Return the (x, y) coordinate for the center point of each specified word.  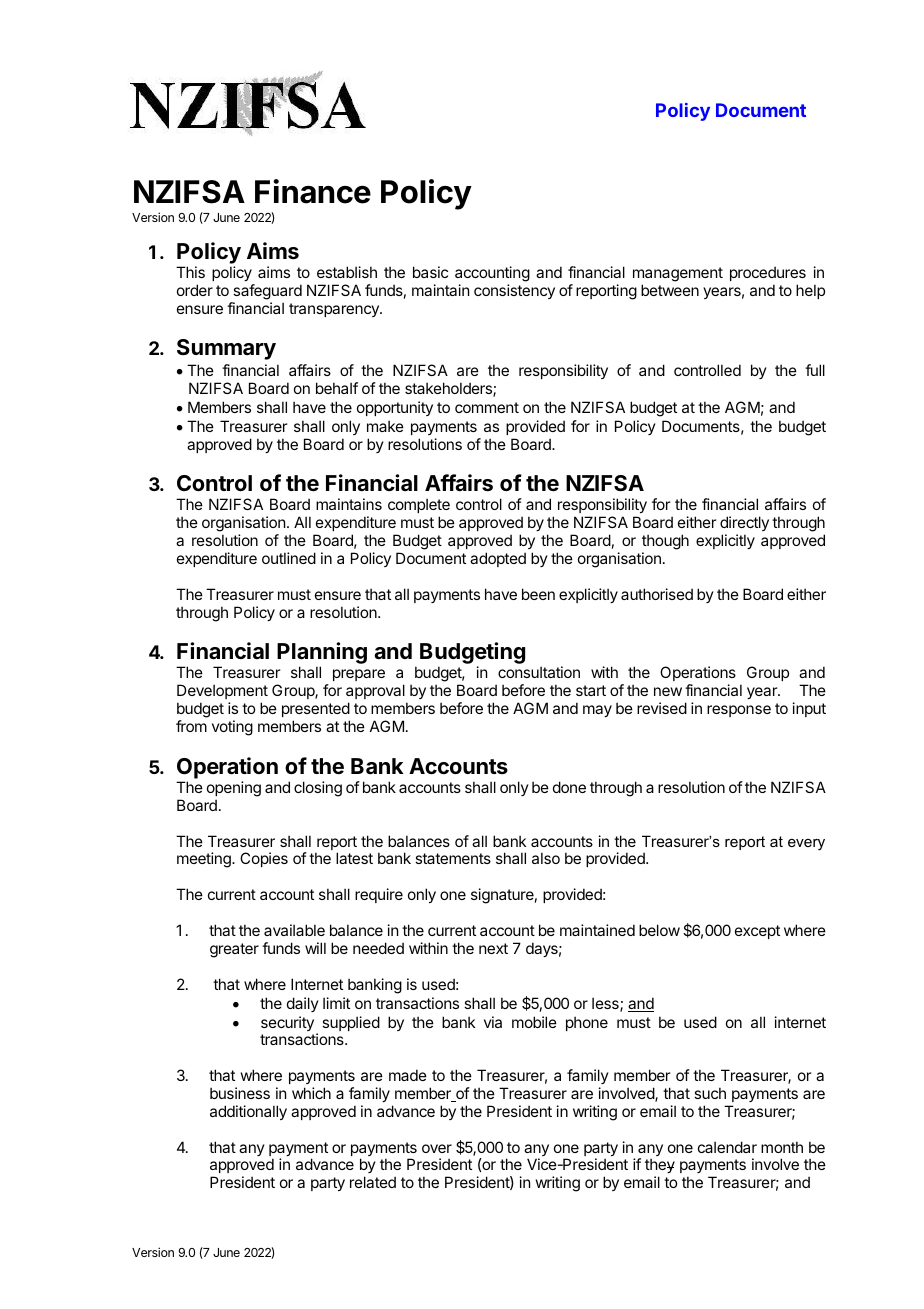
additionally (248, 1112)
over (437, 1148)
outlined (289, 558)
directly (744, 525)
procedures (768, 273)
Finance (313, 191)
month (782, 1147)
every (806, 845)
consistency (514, 291)
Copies (264, 859)
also (546, 858)
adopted (498, 559)
